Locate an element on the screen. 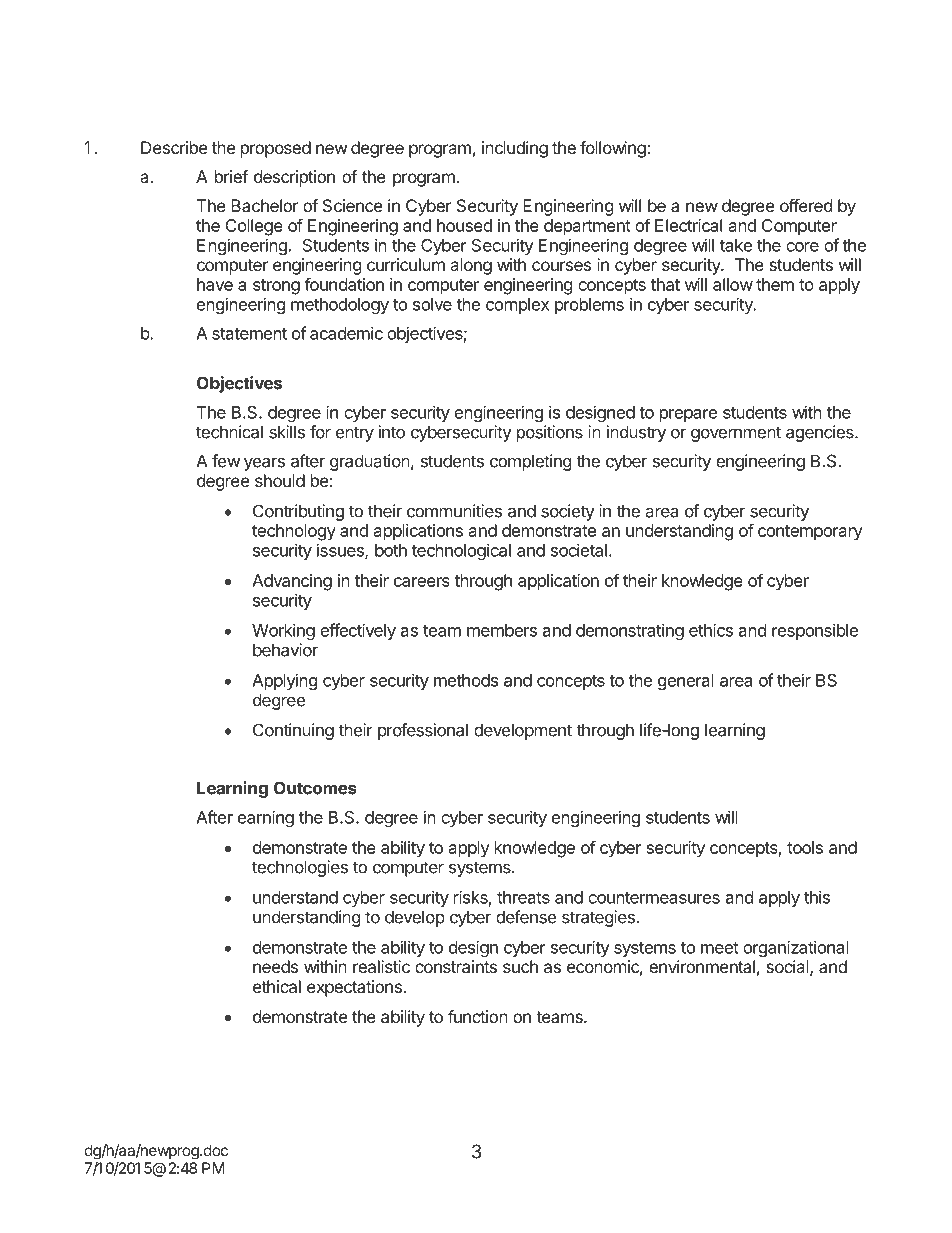  technological is located at coordinates (461, 551).
